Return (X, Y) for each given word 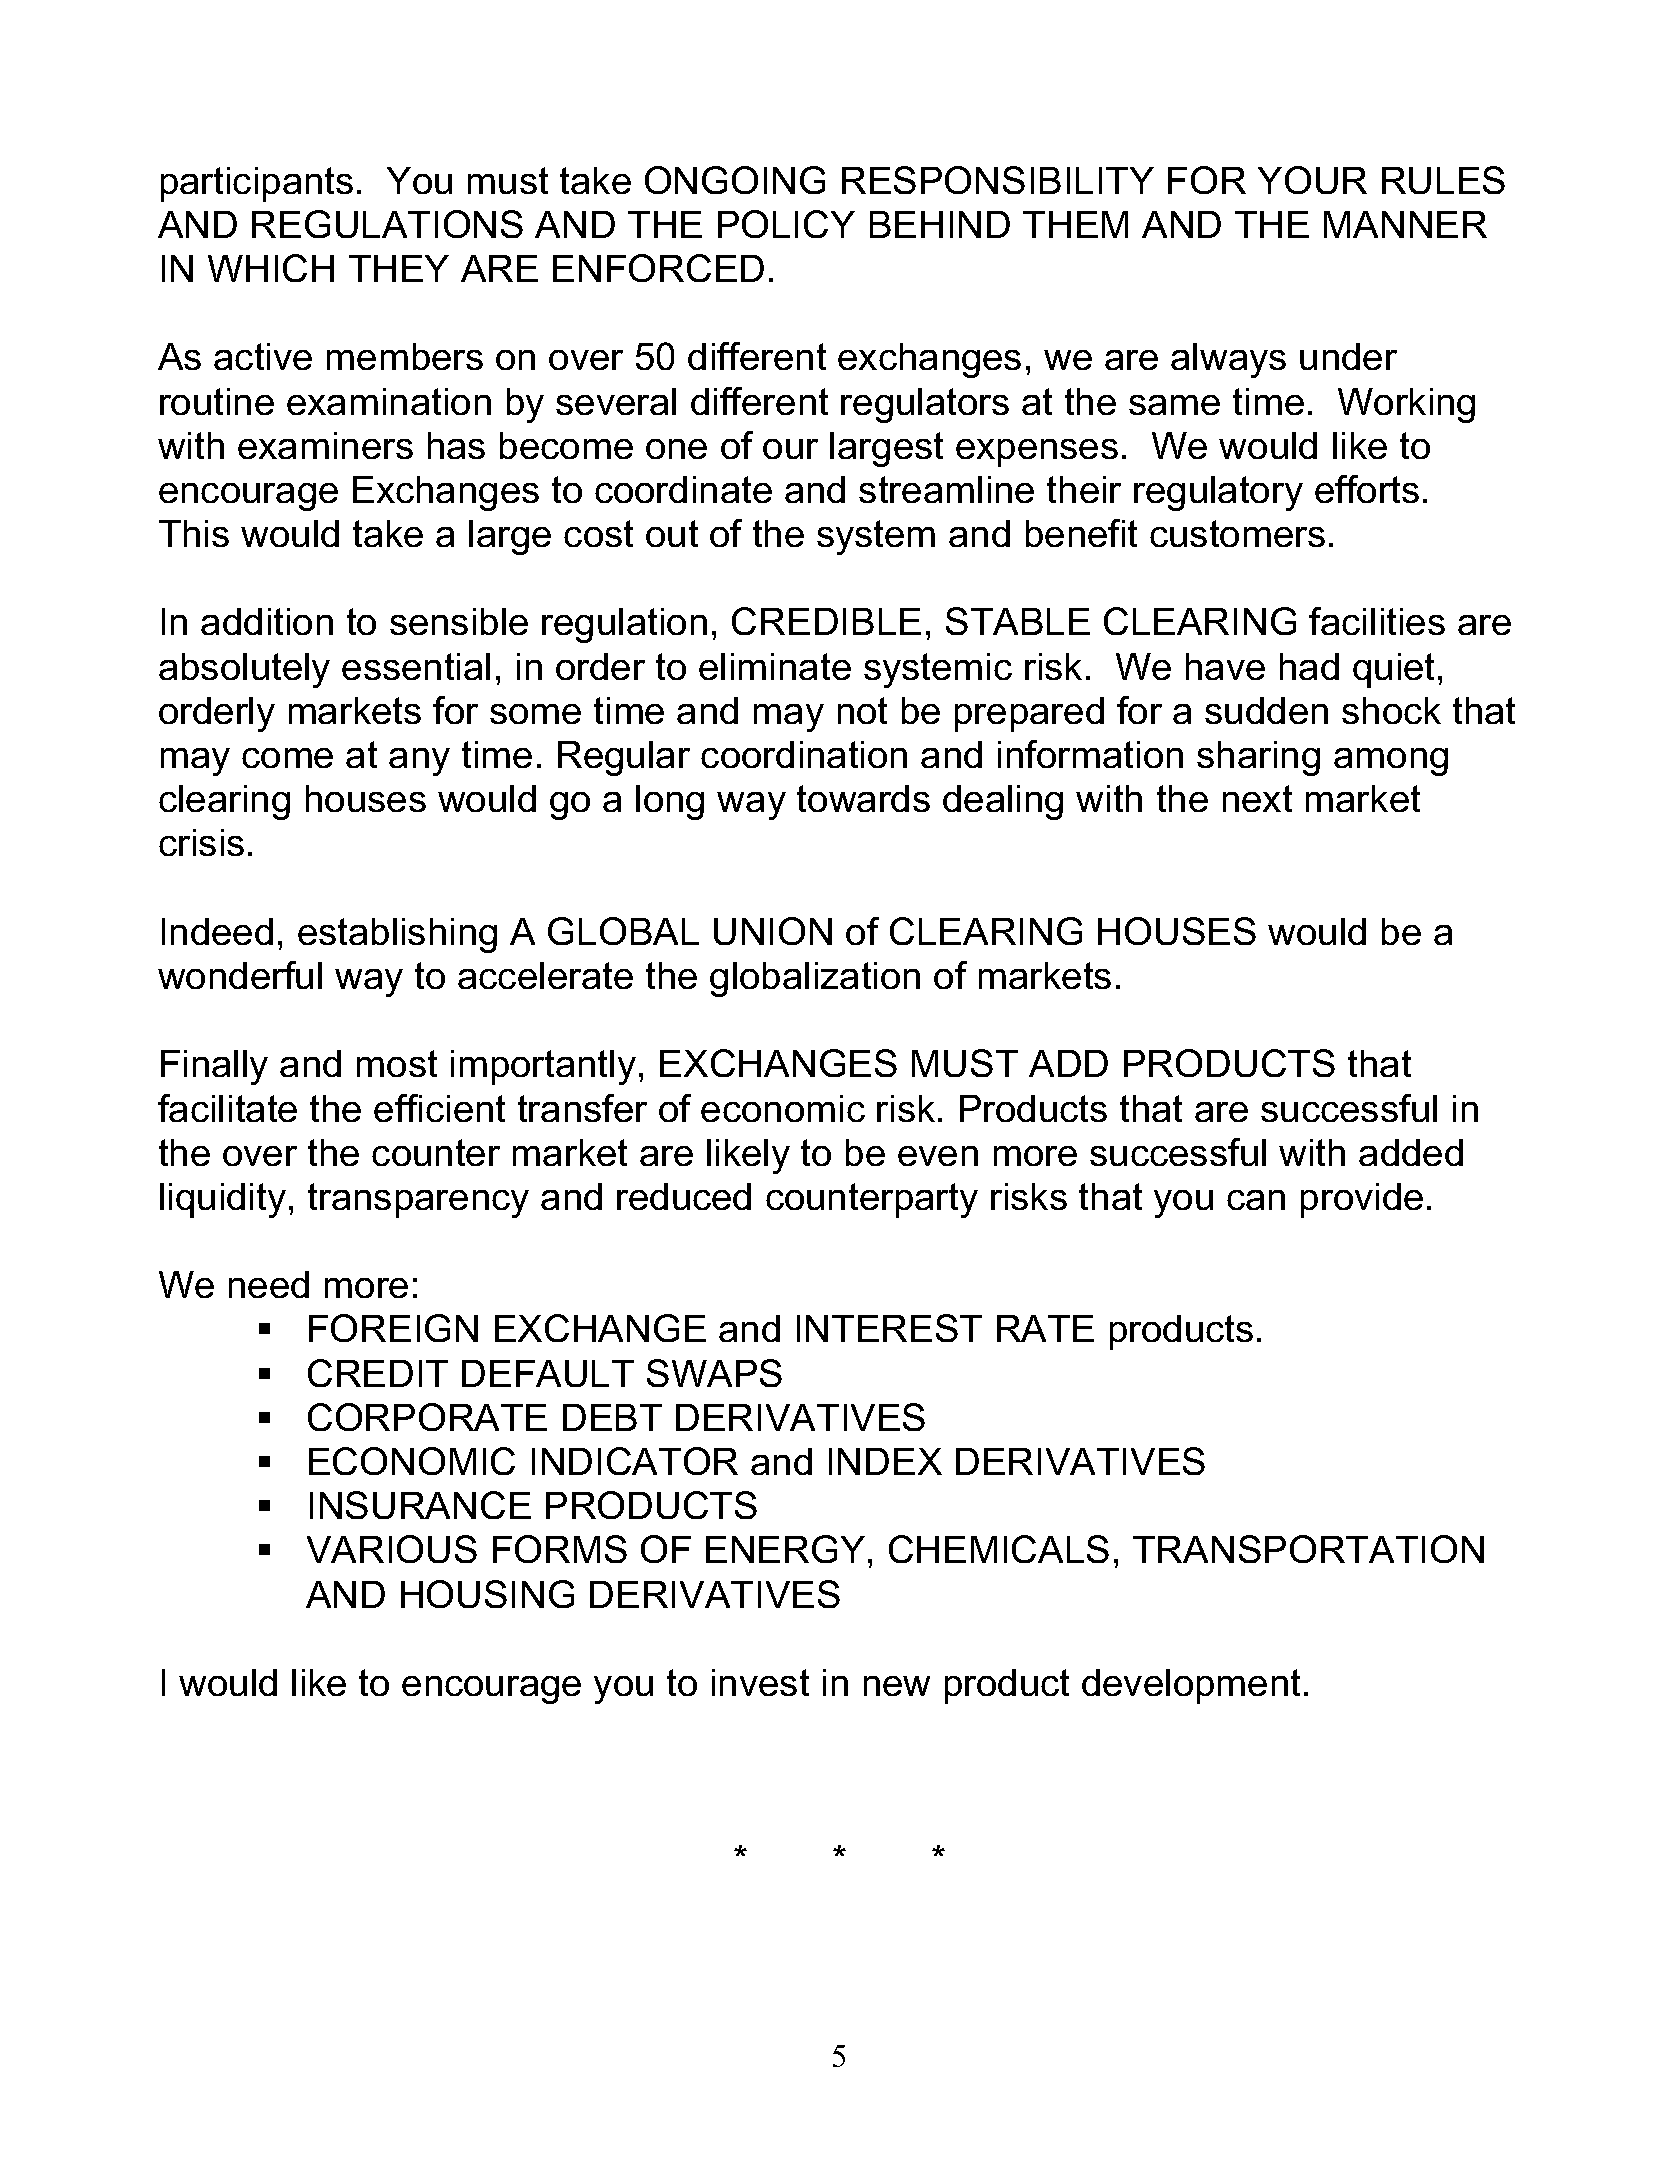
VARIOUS (392, 1549)
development (1191, 1686)
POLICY (786, 224)
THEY (399, 268)
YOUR (1312, 180)
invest (760, 1682)
